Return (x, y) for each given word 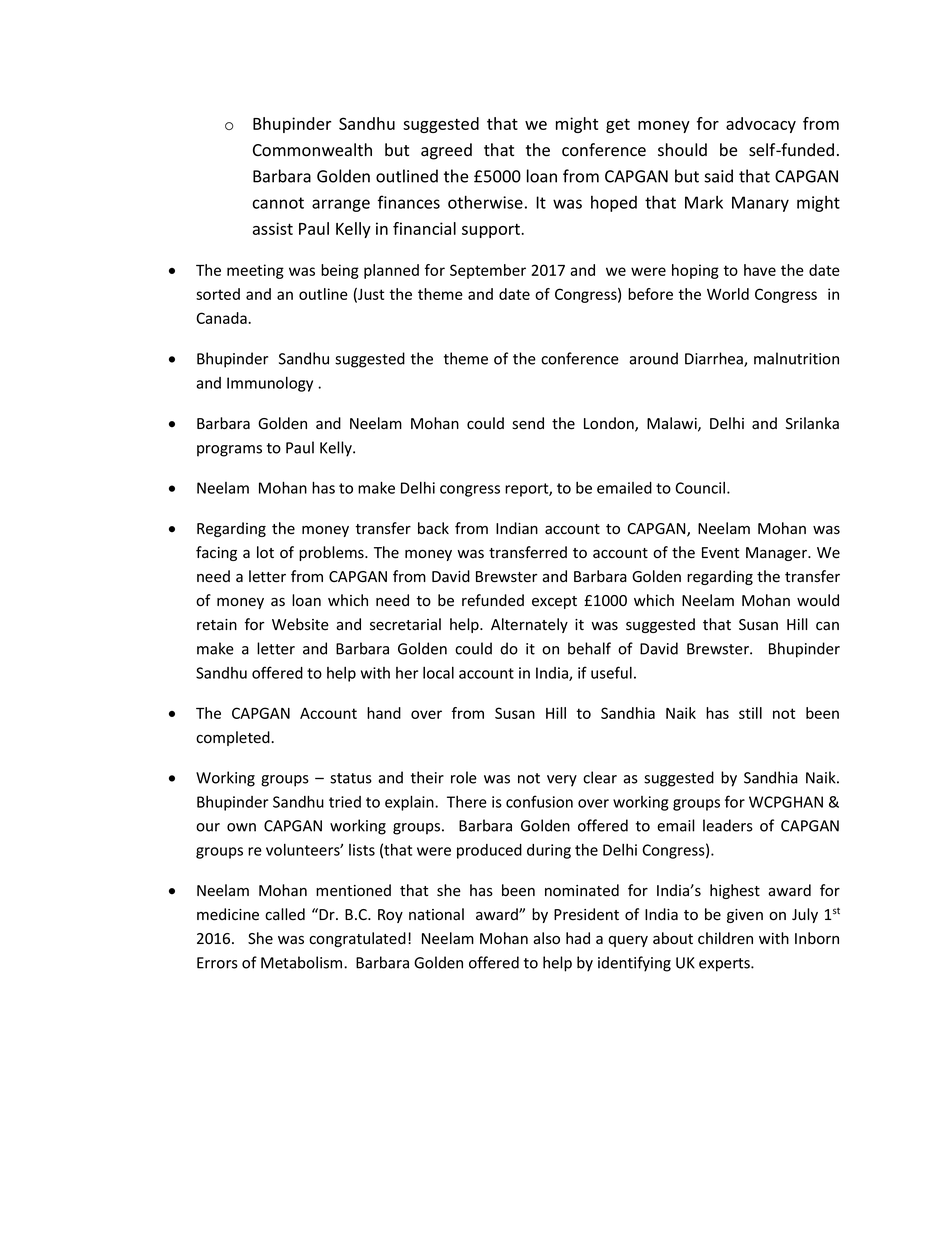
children (725, 938)
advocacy (761, 125)
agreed (446, 151)
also (546, 938)
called (285, 914)
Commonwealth (312, 150)
